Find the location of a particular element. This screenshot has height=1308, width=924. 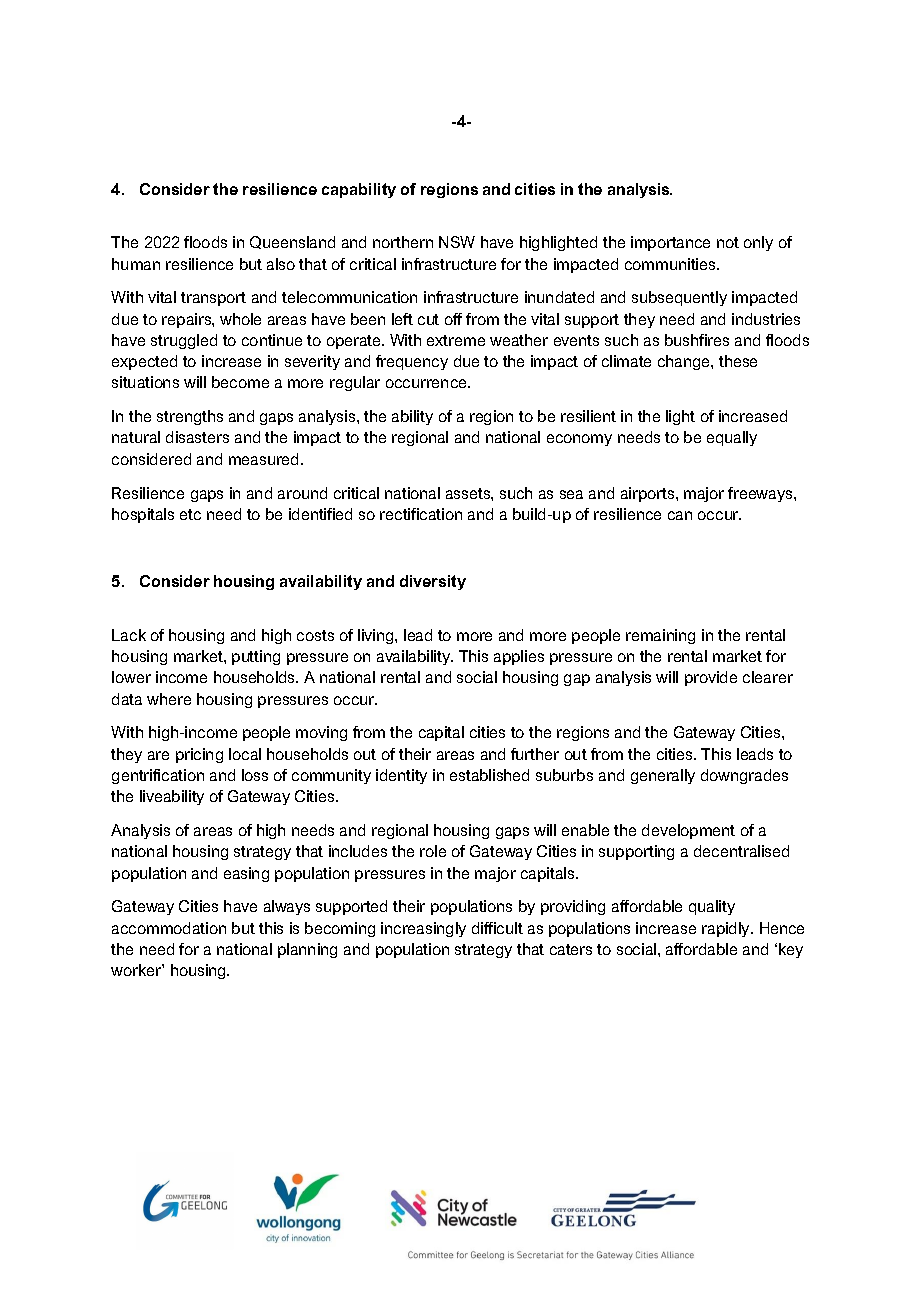

NSW is located at coordinates (457, 242).
